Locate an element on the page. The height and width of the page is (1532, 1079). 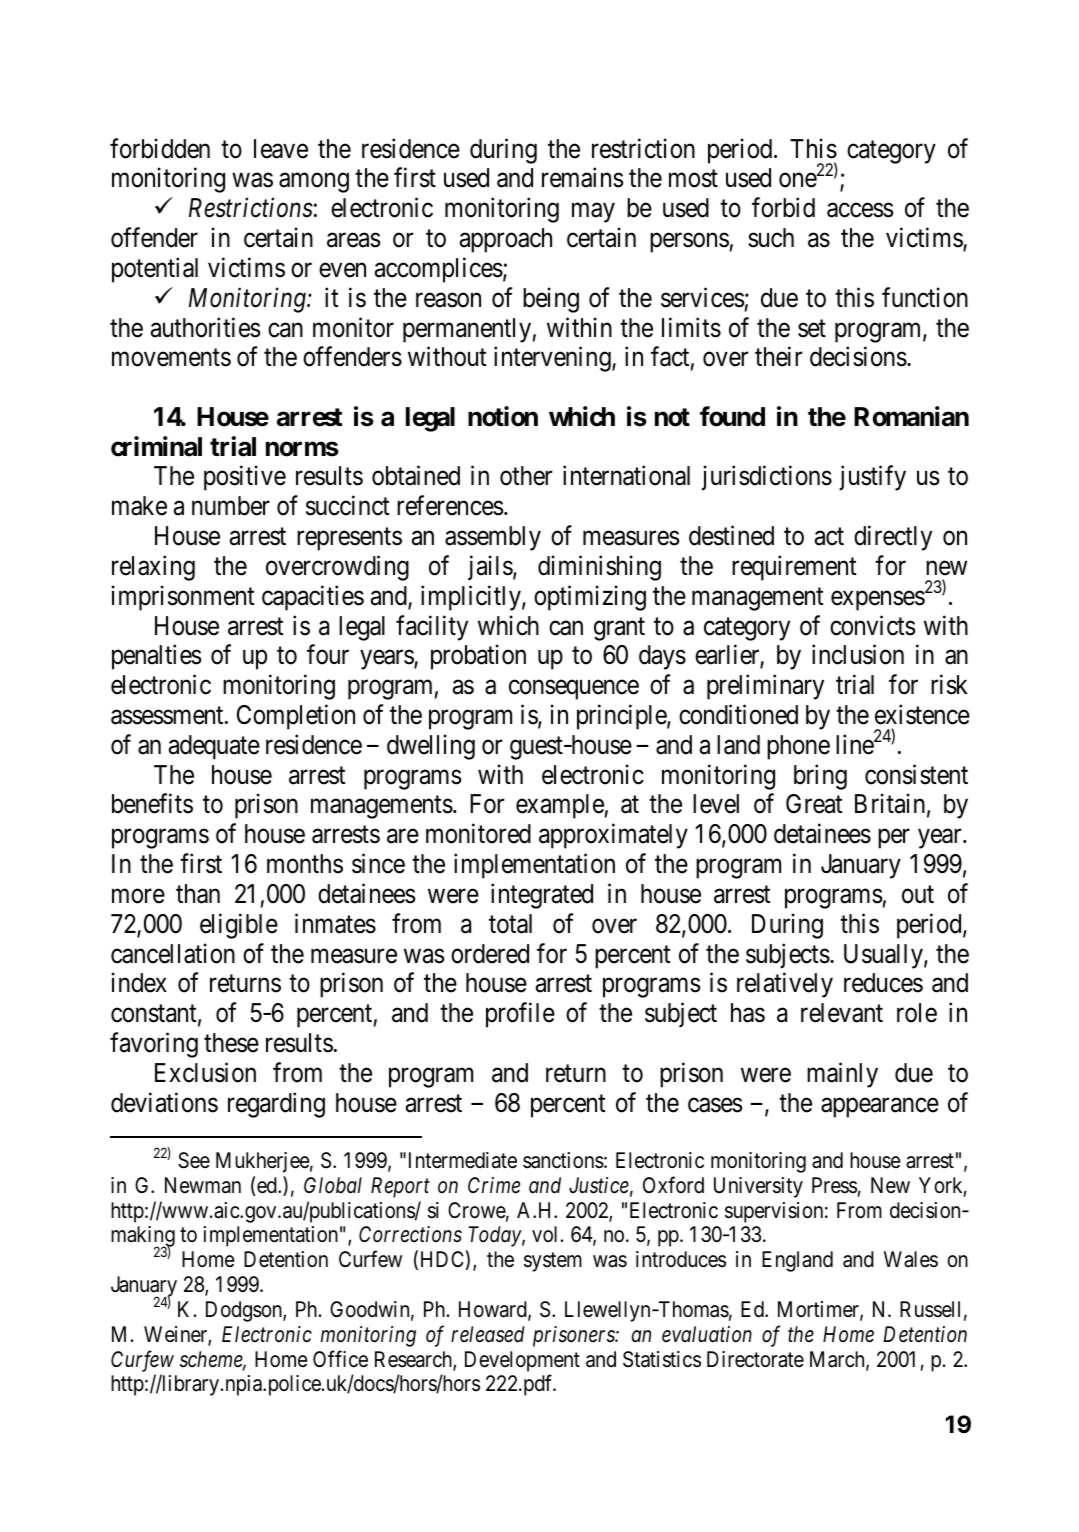
remains is located at coordinates (582, 178).
